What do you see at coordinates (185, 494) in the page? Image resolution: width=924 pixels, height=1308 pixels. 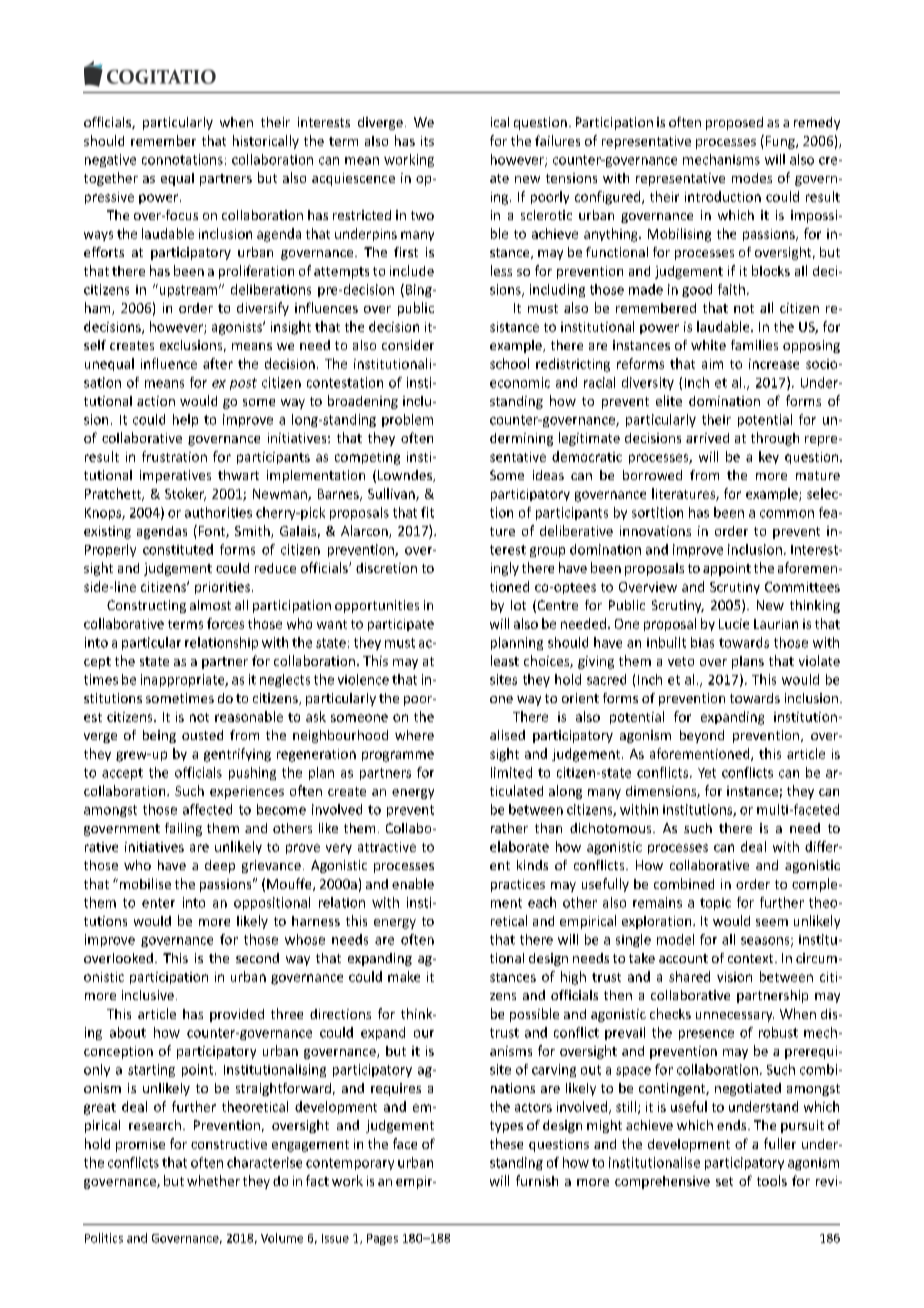 I see `Stoker` at bounding box center [185, 494].
